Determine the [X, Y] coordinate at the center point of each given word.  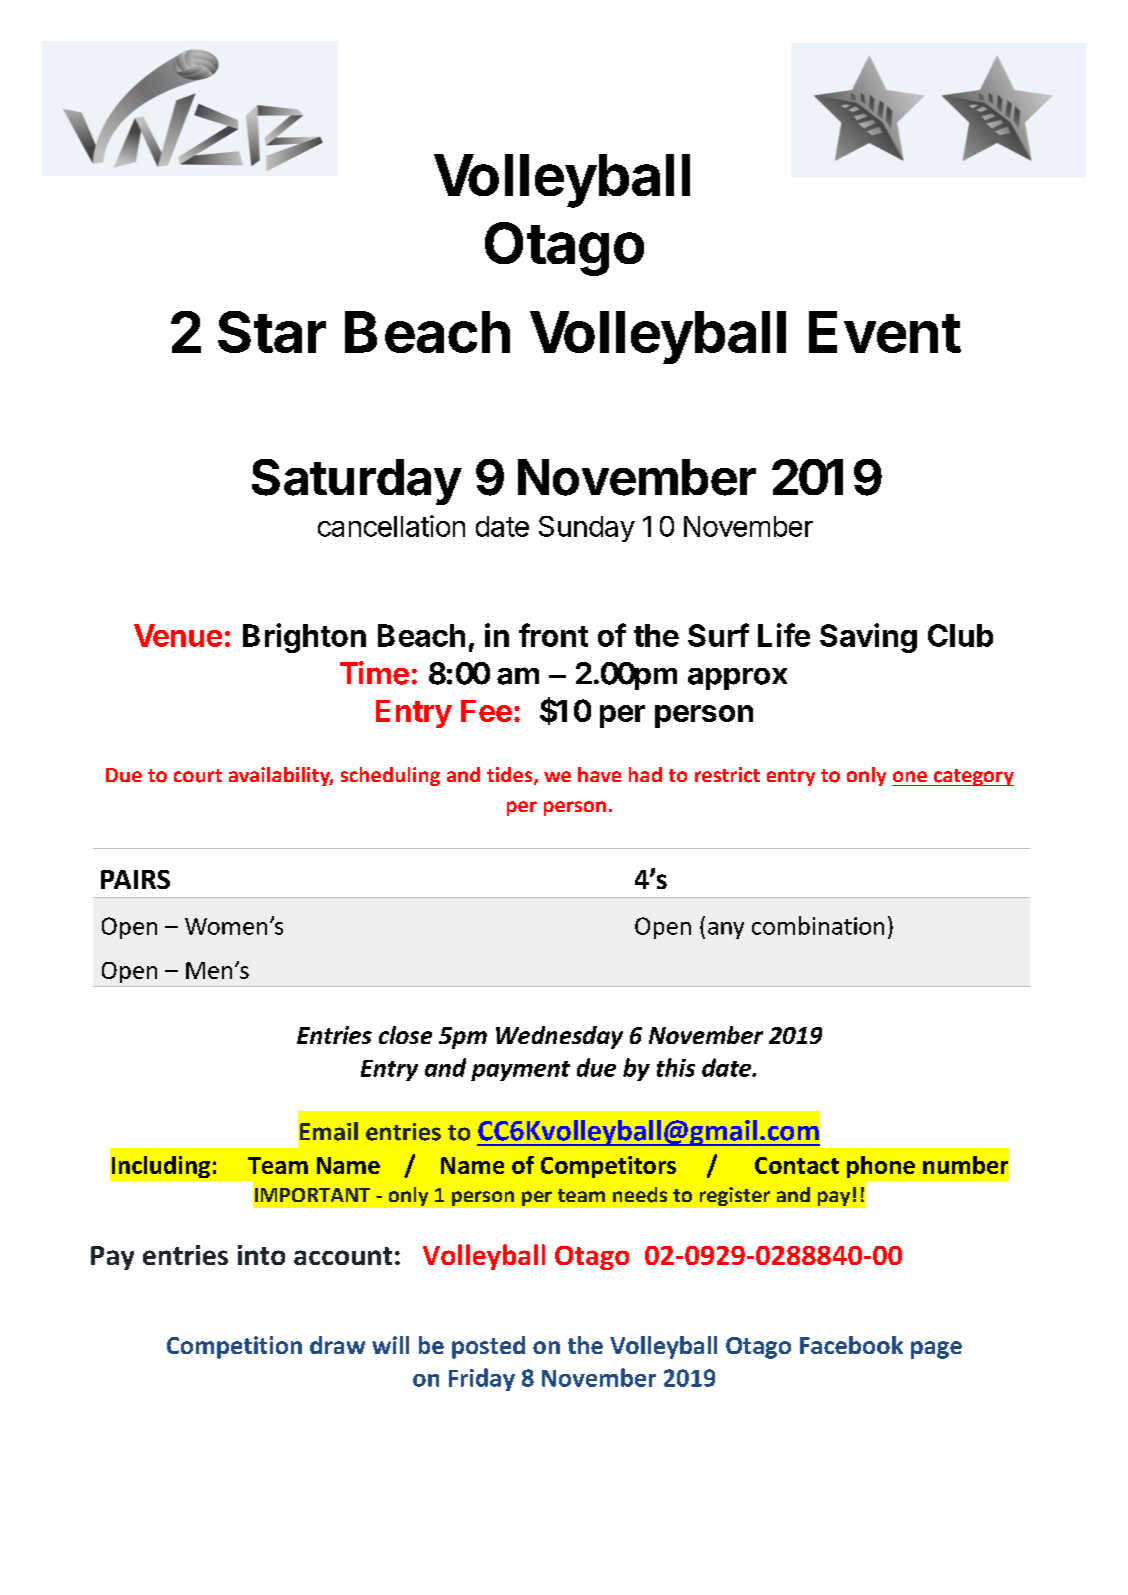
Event [885, 332]
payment [520, 1071]
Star [272, 332]
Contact [797, 1165]
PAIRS [135, 879]
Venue [178, 635]
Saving [868, 638]
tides [511, 776]
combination [818, 925]
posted [488, 1347]
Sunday [587, 529]
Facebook [851, 1345]
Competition [234, 1347]
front [553, 635]
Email [329, 1131]
